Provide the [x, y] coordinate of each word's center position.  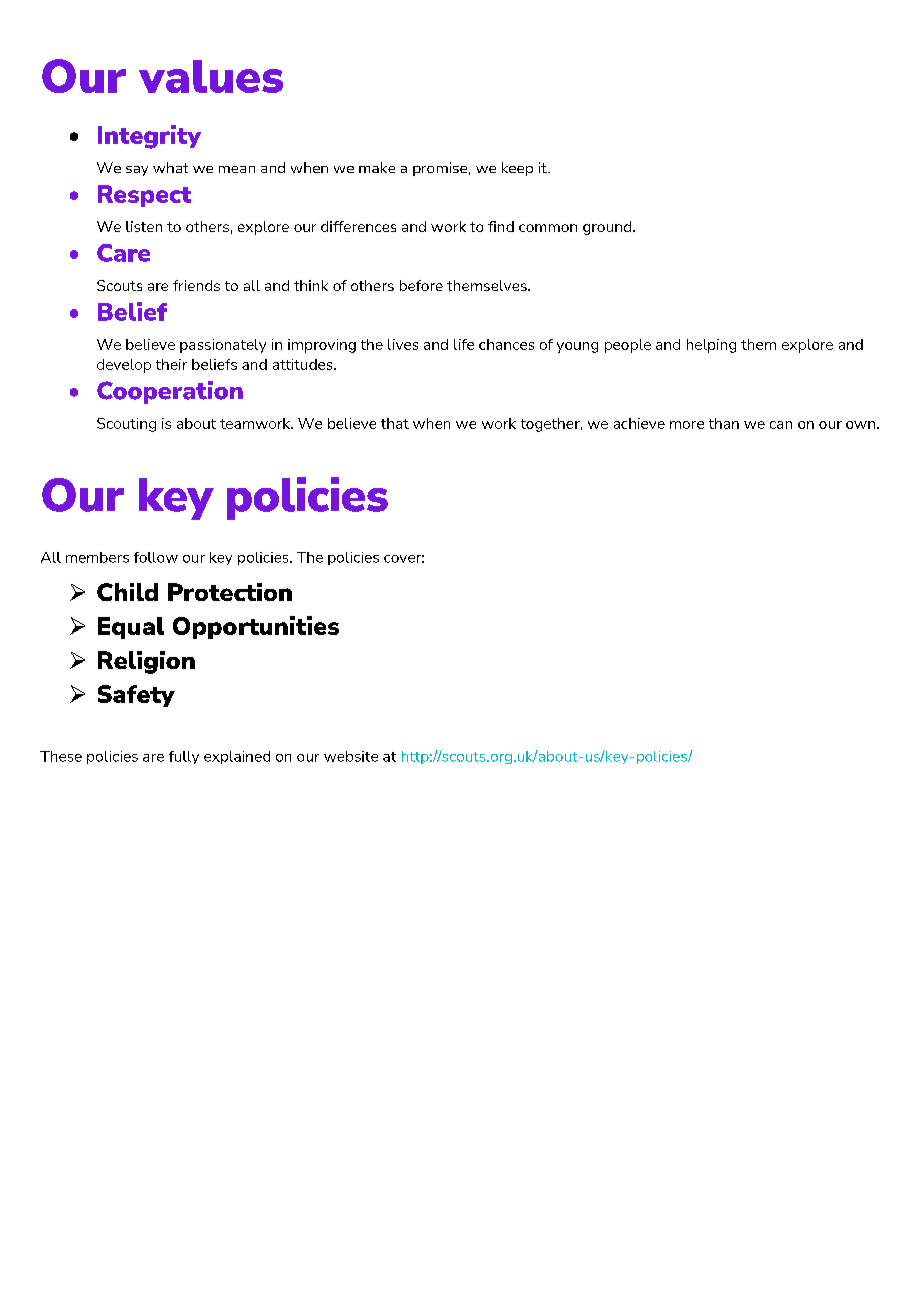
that [395, 423]
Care [123, 253]
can [781, 425]
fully [184, 757]
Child [127, 592]
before [421, 285]
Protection [230, 592]
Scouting [126, 425]
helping [711, 346]
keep [517, 169]
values [211, 76]
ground [607, 228]
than [724, 423]
